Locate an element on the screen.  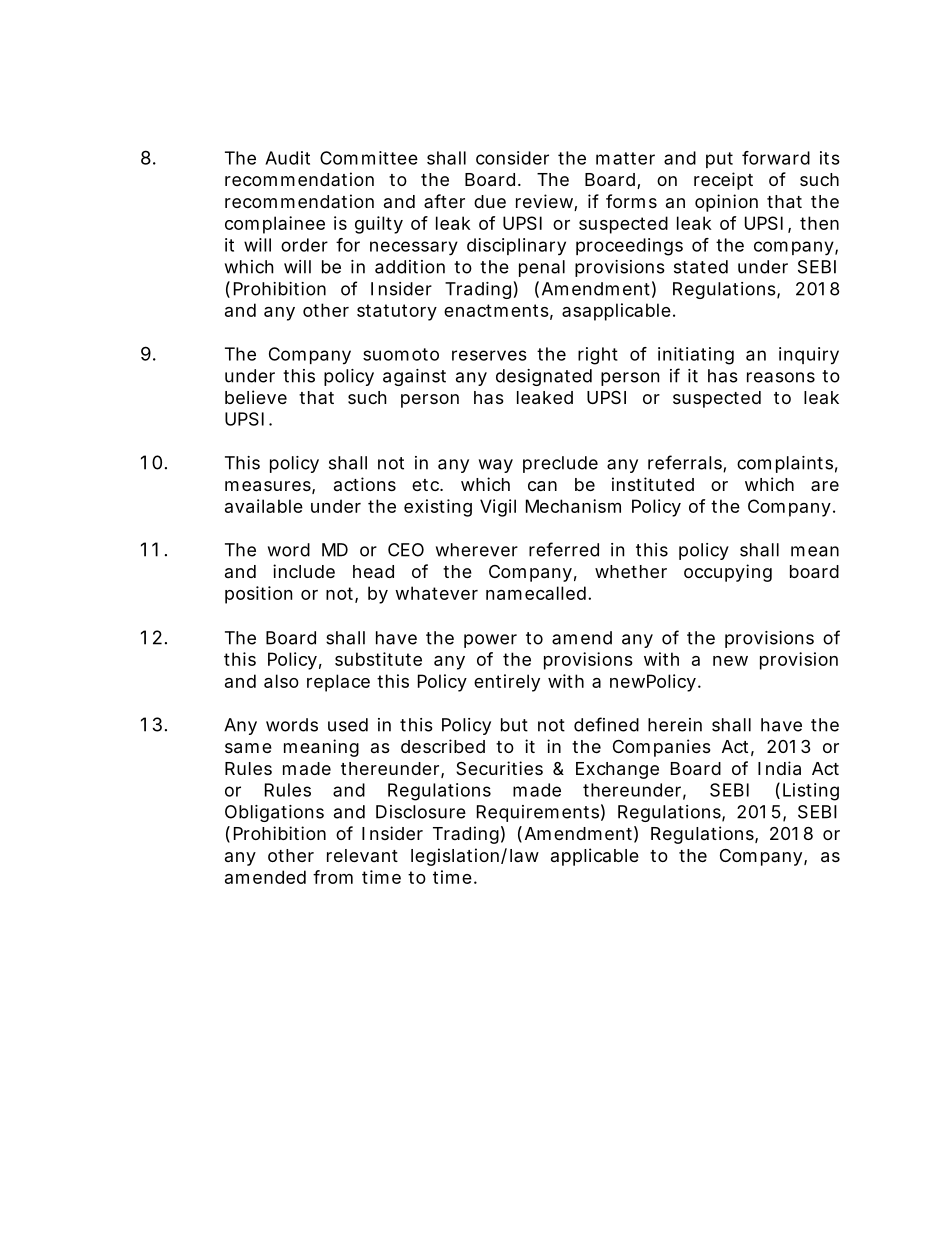
receipt is located at coordinates (723, 181).
